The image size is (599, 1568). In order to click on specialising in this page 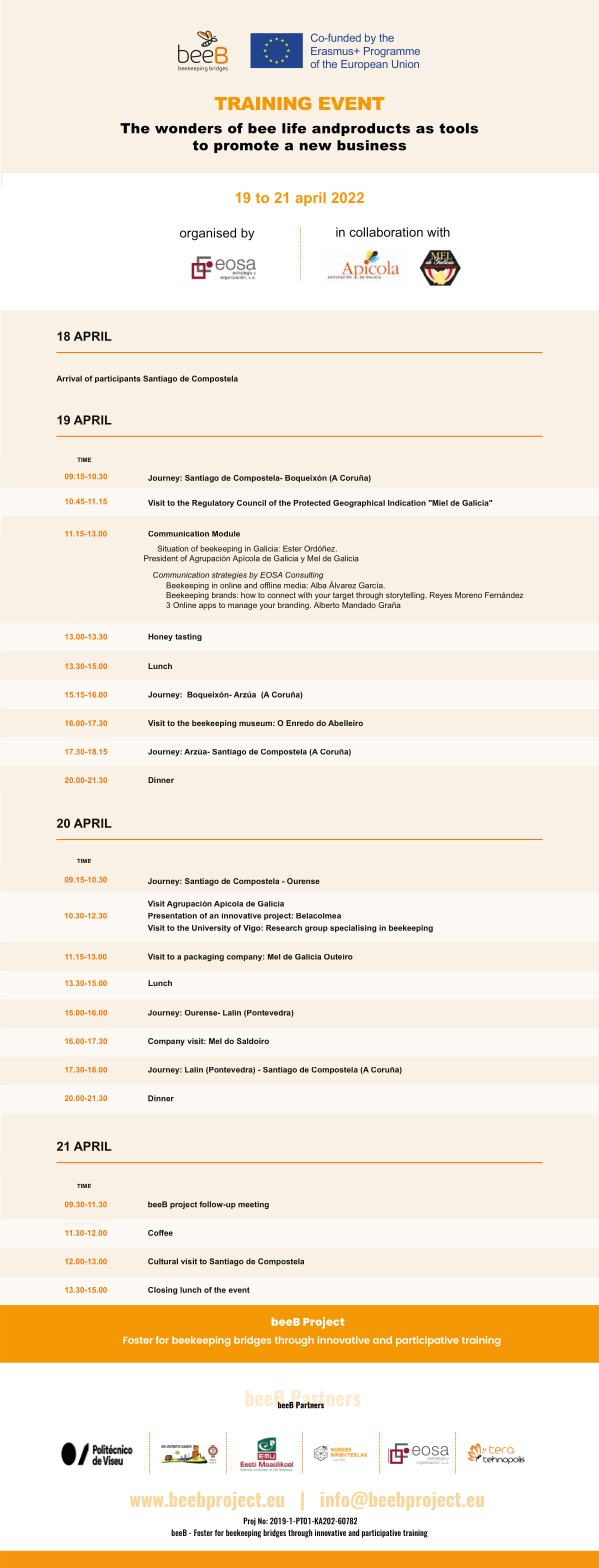, I will do `click(353, 929)`.
